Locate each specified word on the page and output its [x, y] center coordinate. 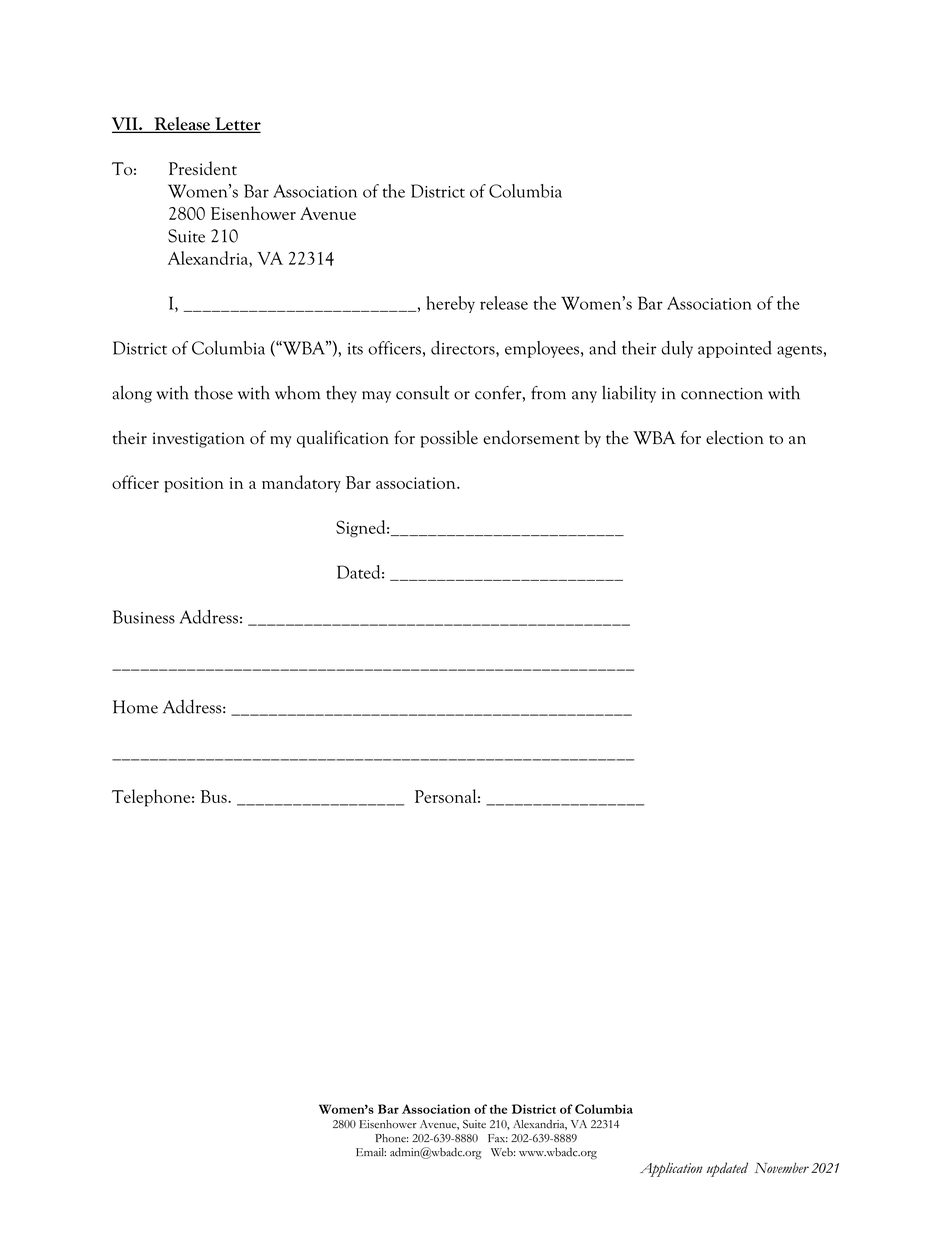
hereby [451, 304]
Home [135, 707]
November [782, 1167]
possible [449, 439]
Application [671, 1169]
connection [722, 393]
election [735, 437]
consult [422, 392]
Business [144, 617]
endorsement [531, 437]
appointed [735, 349]
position [194, 485]
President [203, 168]
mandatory [301, 484]
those [213, 393]
